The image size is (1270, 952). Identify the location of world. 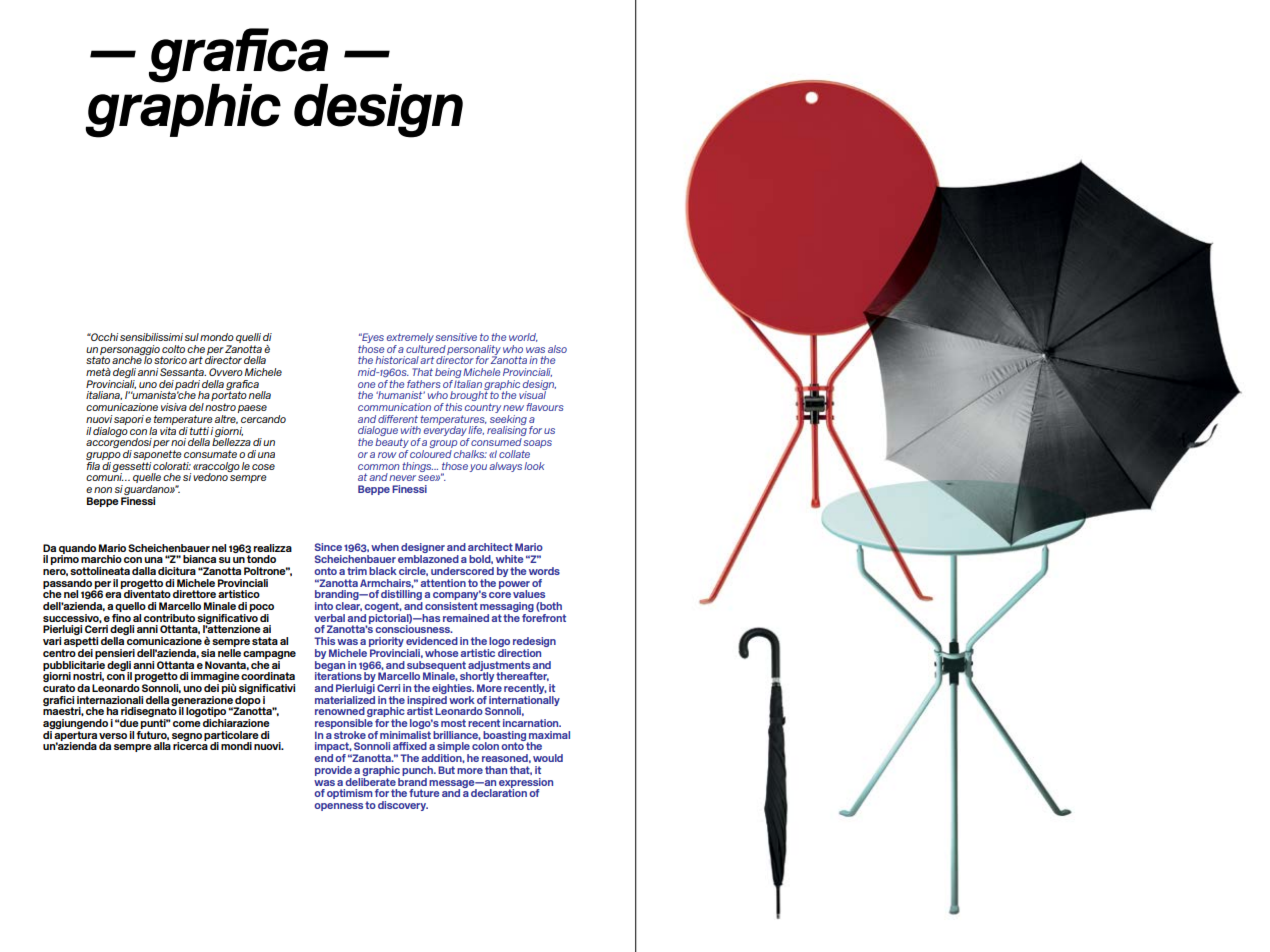
(523, 337).
